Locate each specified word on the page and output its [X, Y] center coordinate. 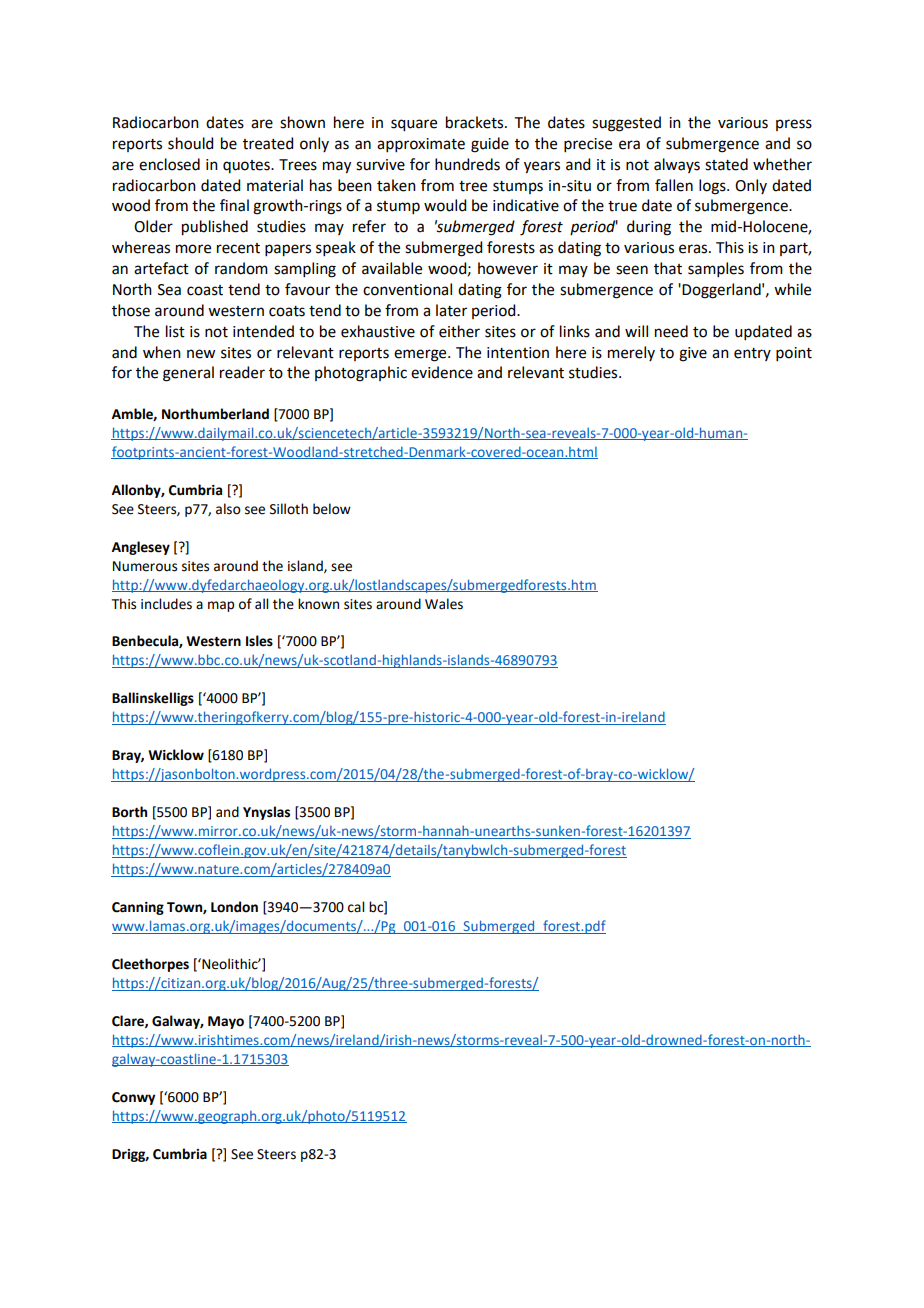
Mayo [226, 1022]
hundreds [467, 164]
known [318, 604]
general [188, 374]
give [693, 354]
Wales [444, 604]
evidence [442, 372]
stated [726, 164]
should [190, 143]
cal [356, 907]
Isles [259, 641]
